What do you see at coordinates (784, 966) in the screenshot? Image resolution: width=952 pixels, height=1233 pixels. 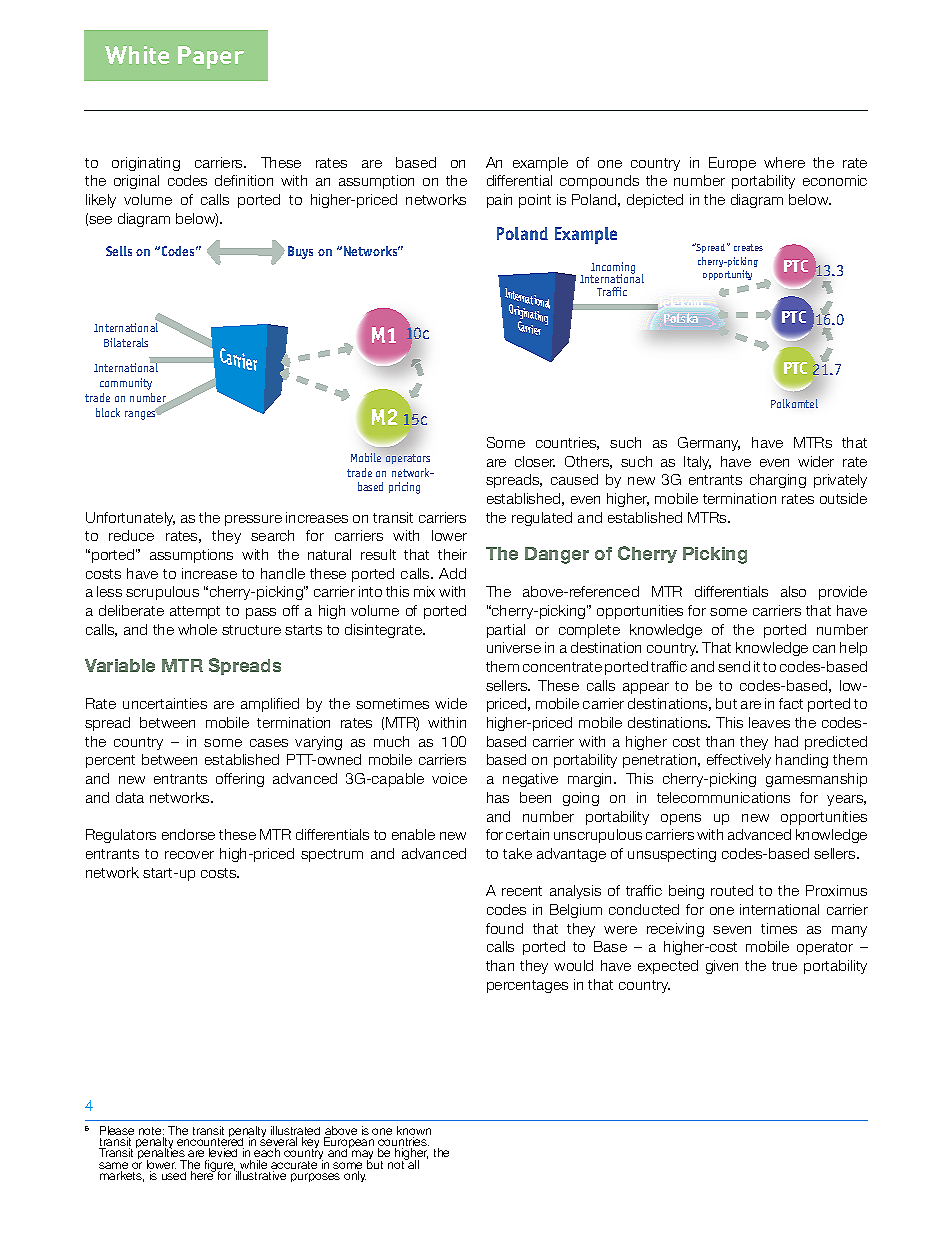 I see `true` at bounding box center [784, 966].
